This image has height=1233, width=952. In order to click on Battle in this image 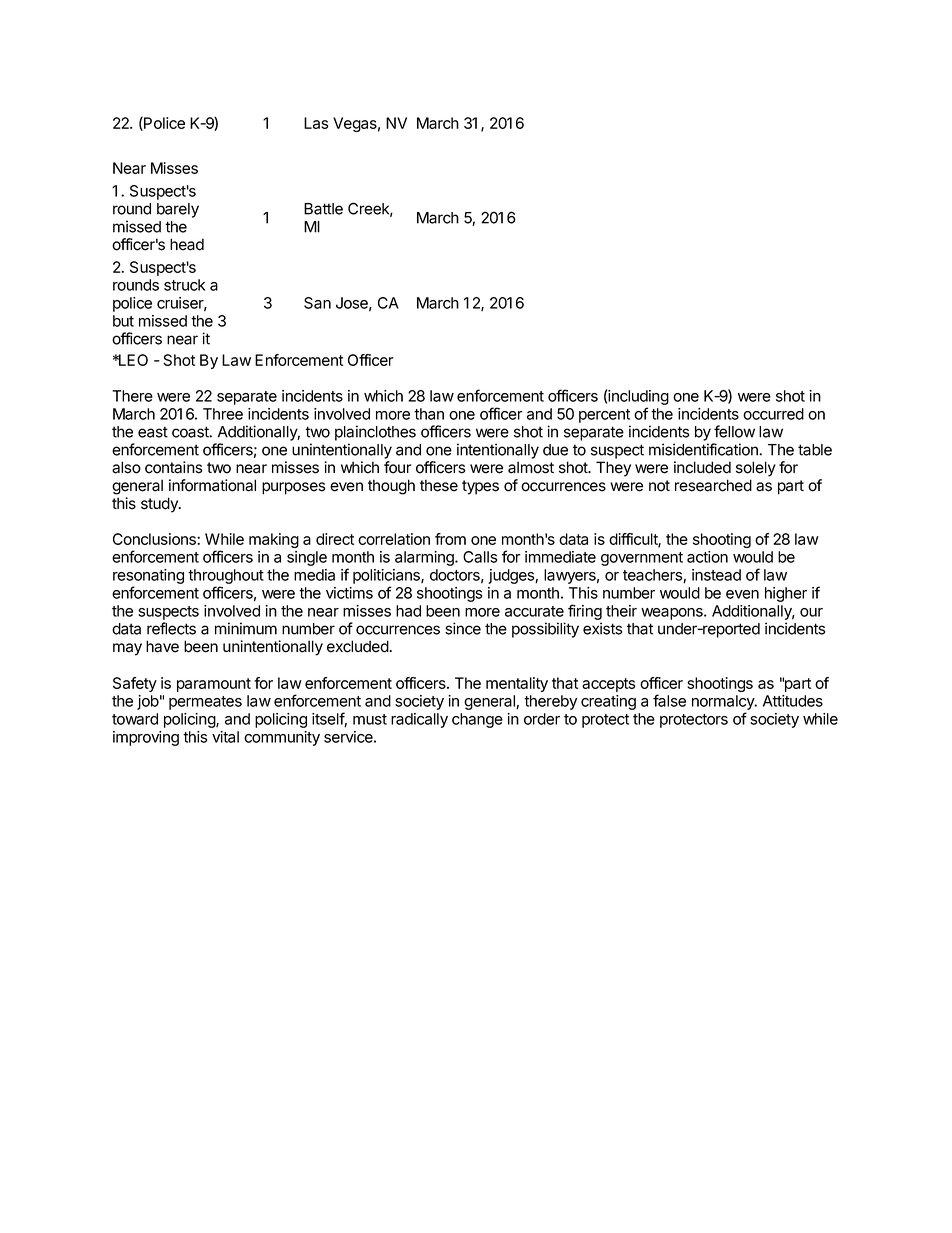, I will do `click(323, 209)`.
